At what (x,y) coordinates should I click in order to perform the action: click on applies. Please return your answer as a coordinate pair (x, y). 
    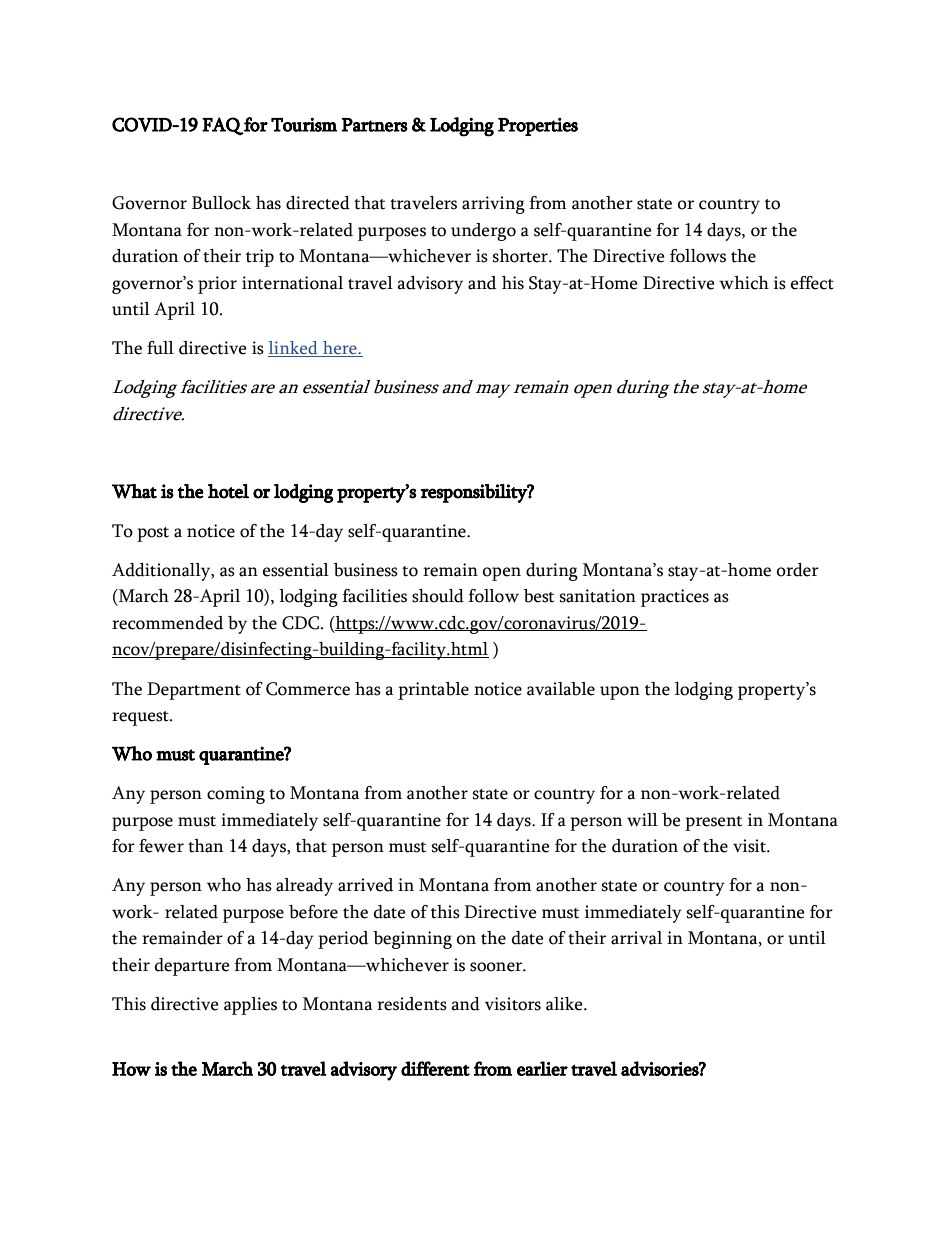
    Looking at the image, I should click on (250, 1006).
